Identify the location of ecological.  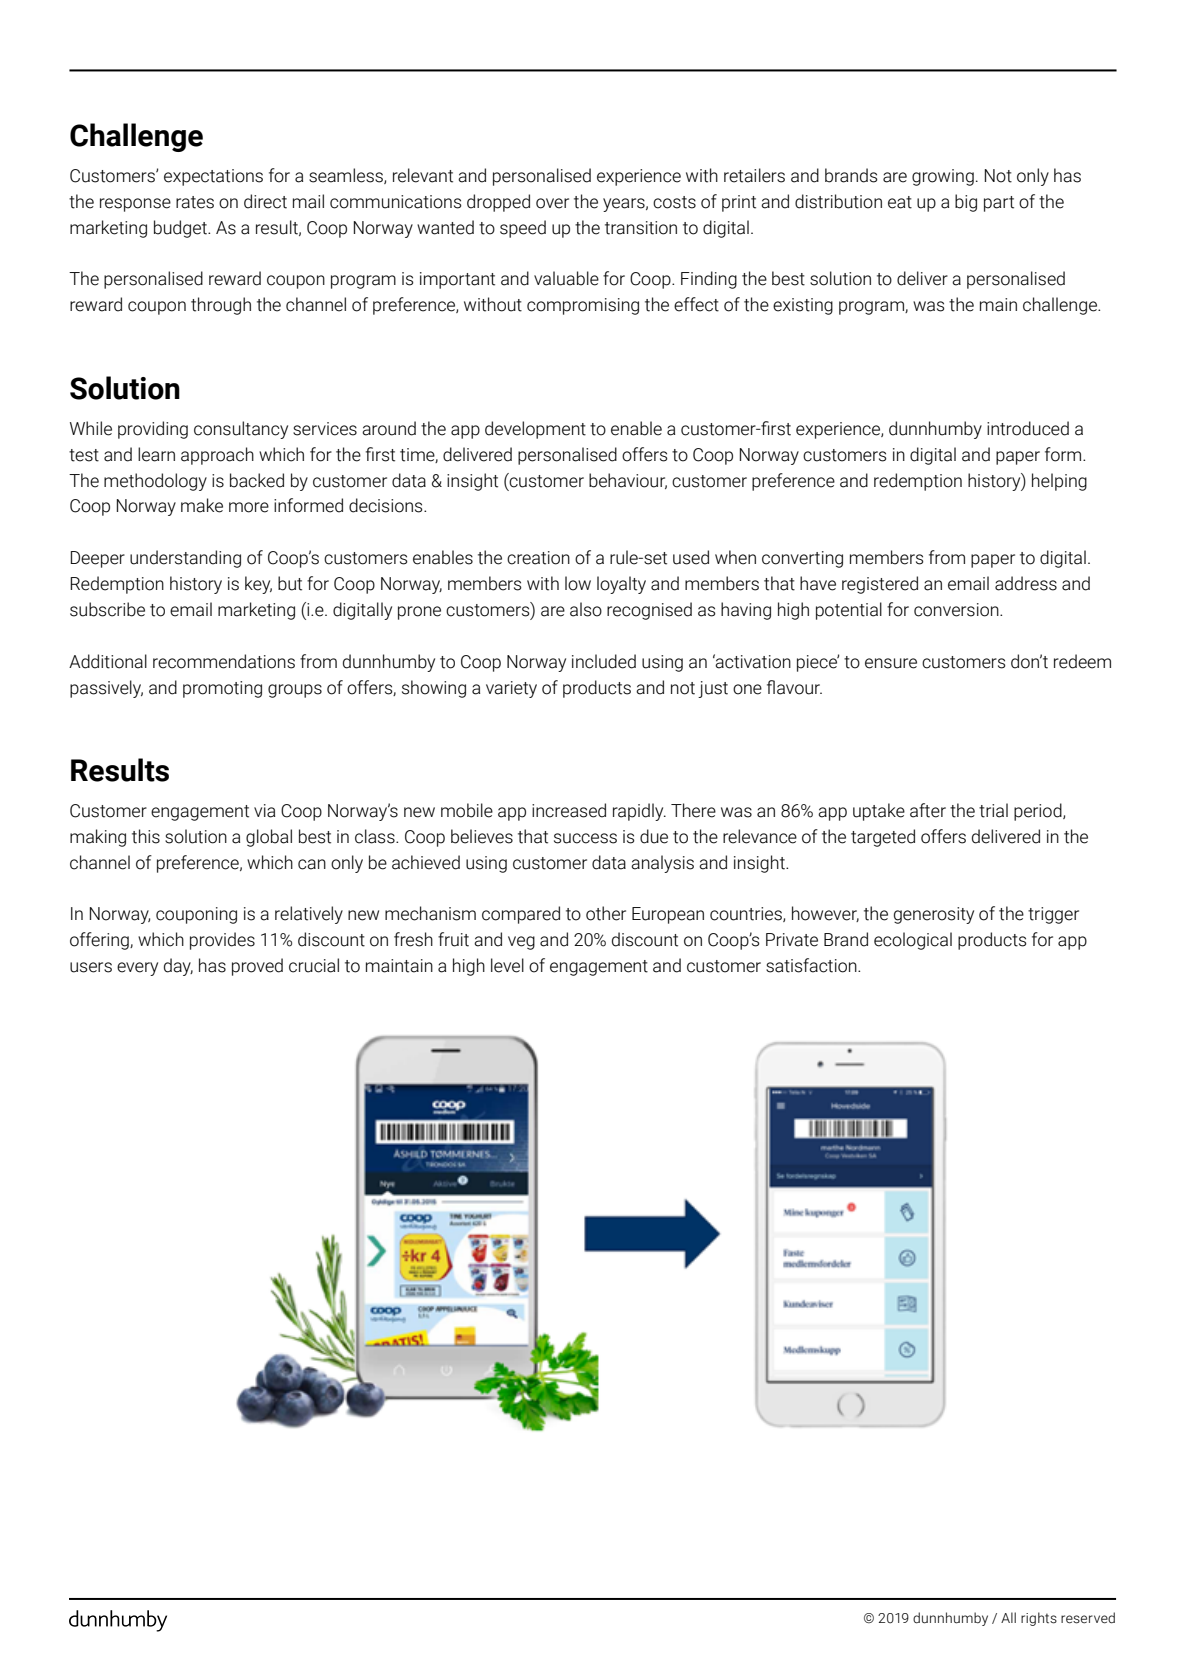
(913, 941).
